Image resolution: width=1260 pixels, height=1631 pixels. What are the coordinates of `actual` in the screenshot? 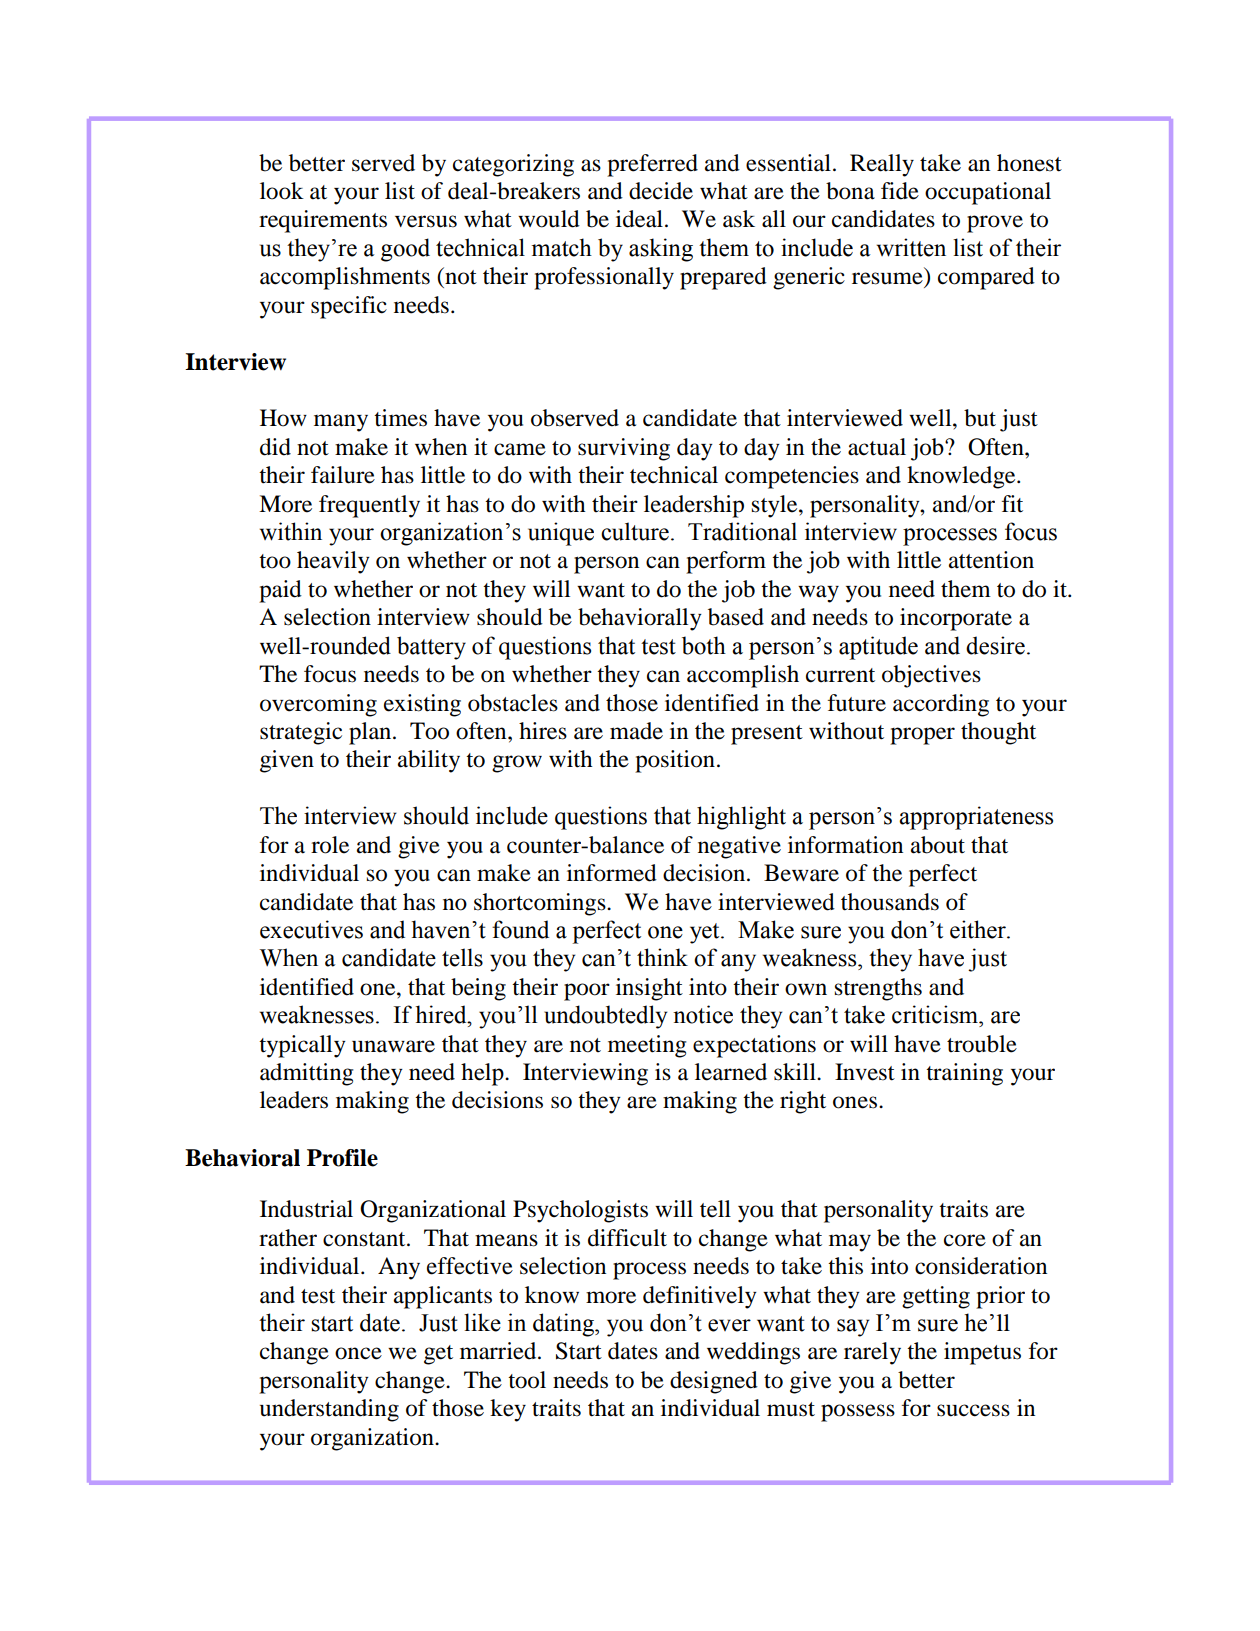 It's located at (877, 447).
